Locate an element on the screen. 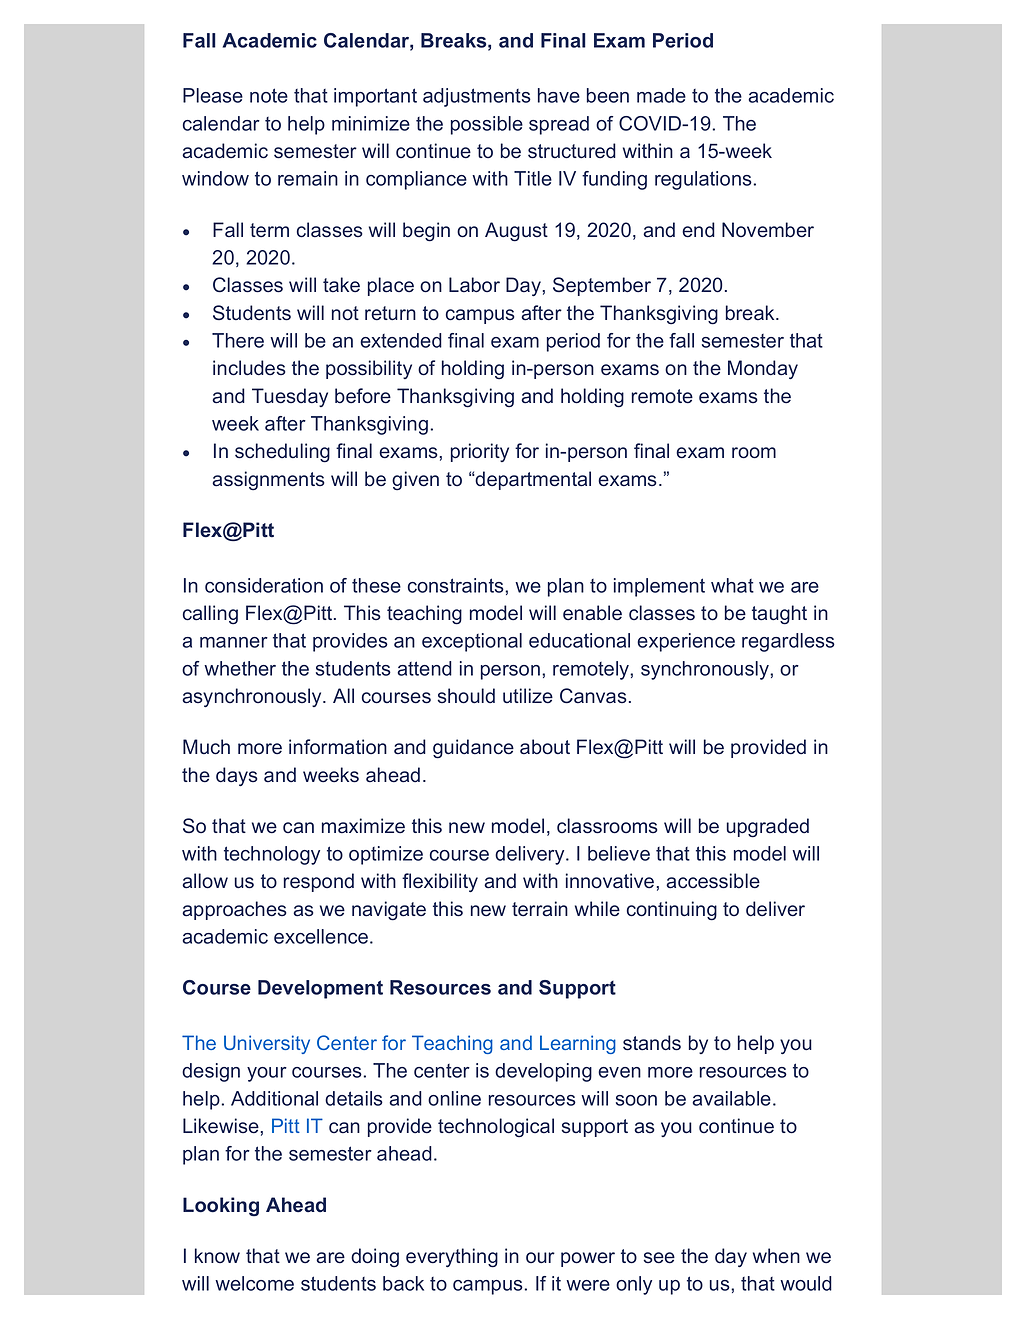 This screenshot has width=1026, height=1328. possible is located at coordinates (487, 125).
